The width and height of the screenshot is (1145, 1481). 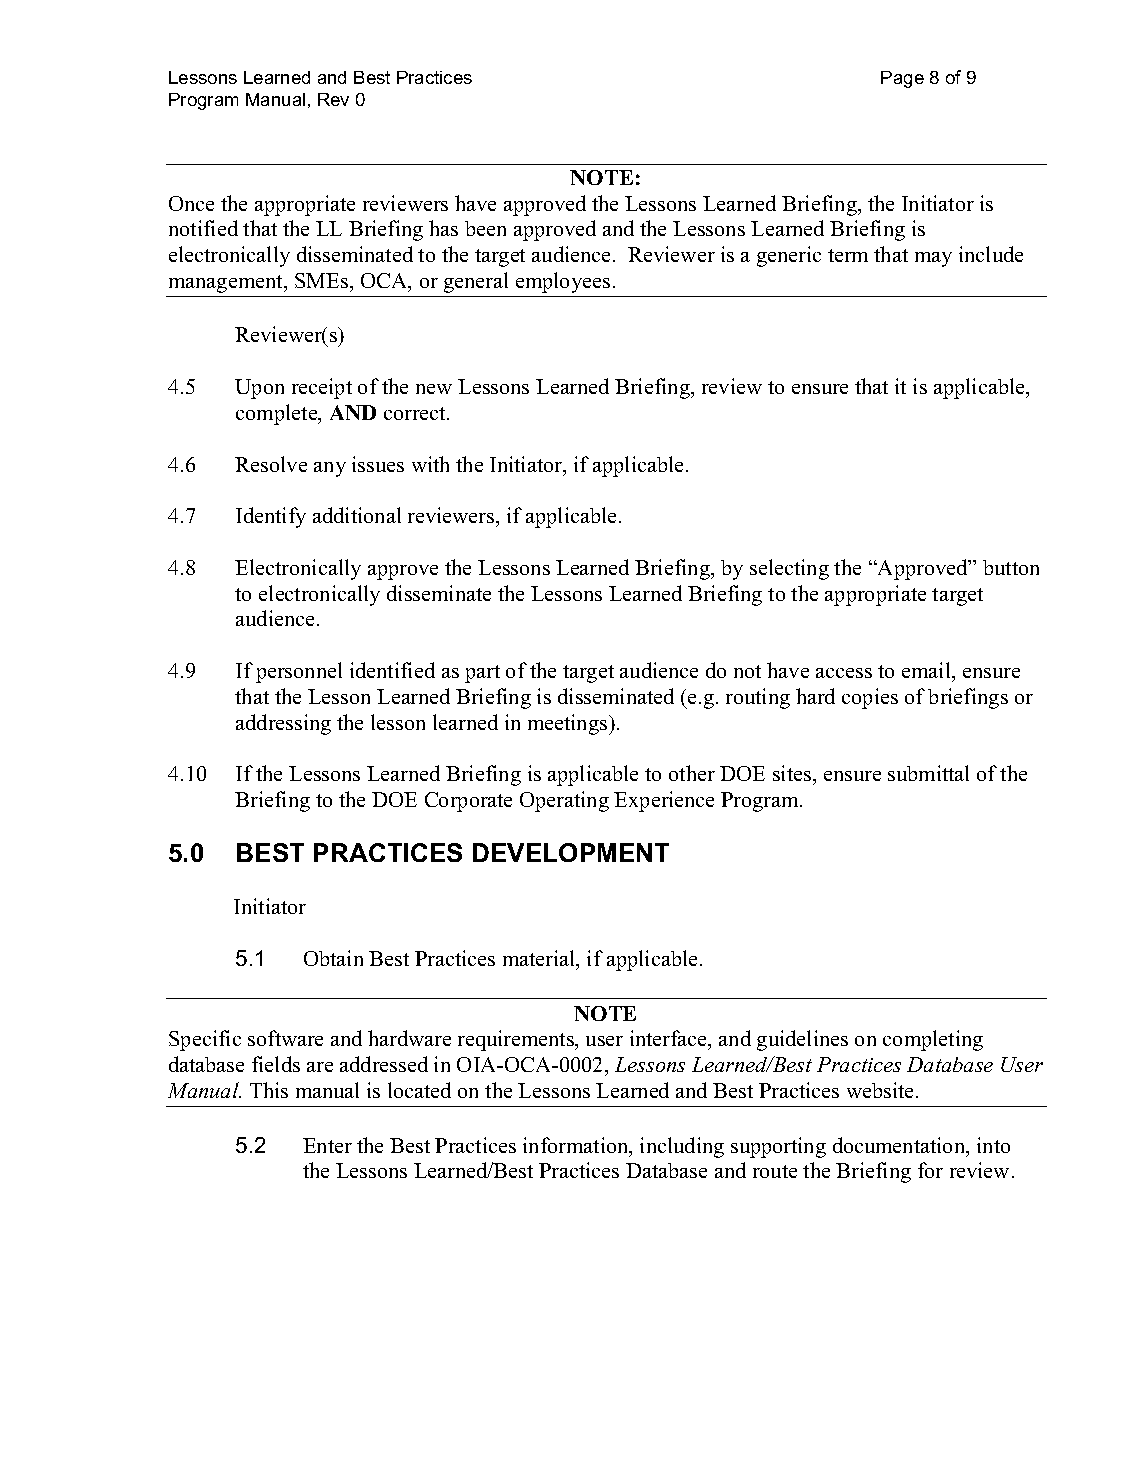 What do you see at coordinates (485, 228) in the screenshot?
I see `been` at bounding box center [485, 228].
